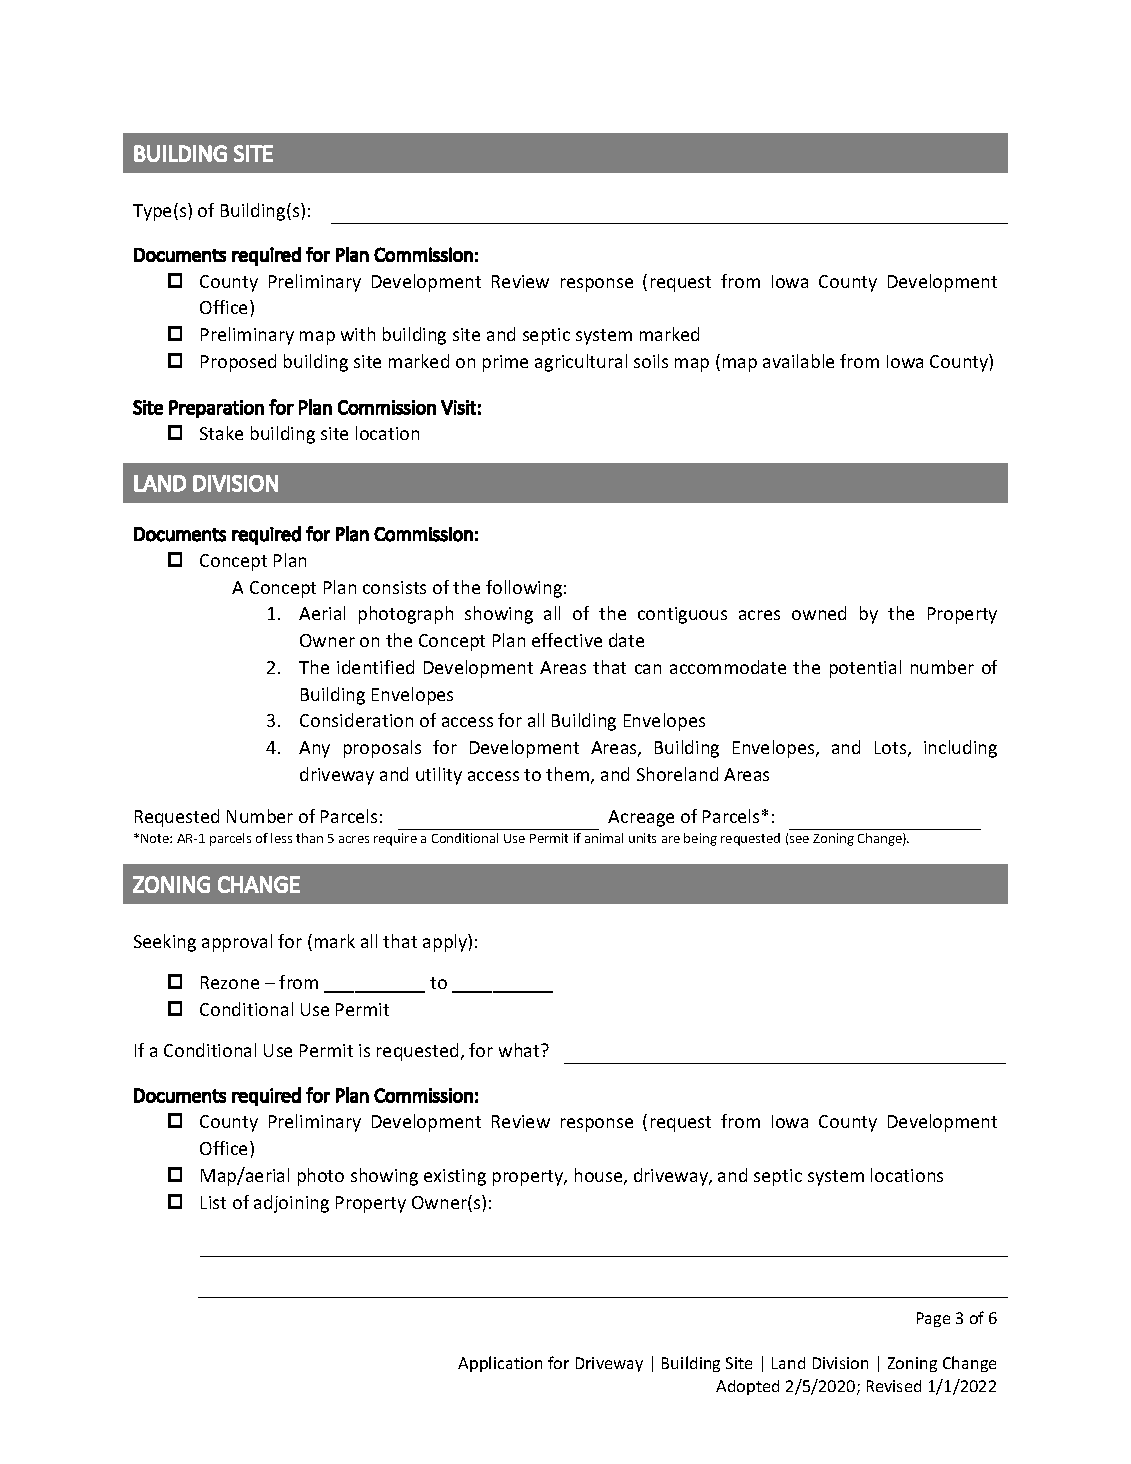 Image resolution: width=1131 pixels, height=1464 pixels. I want to click on them, so click(567, 774).
